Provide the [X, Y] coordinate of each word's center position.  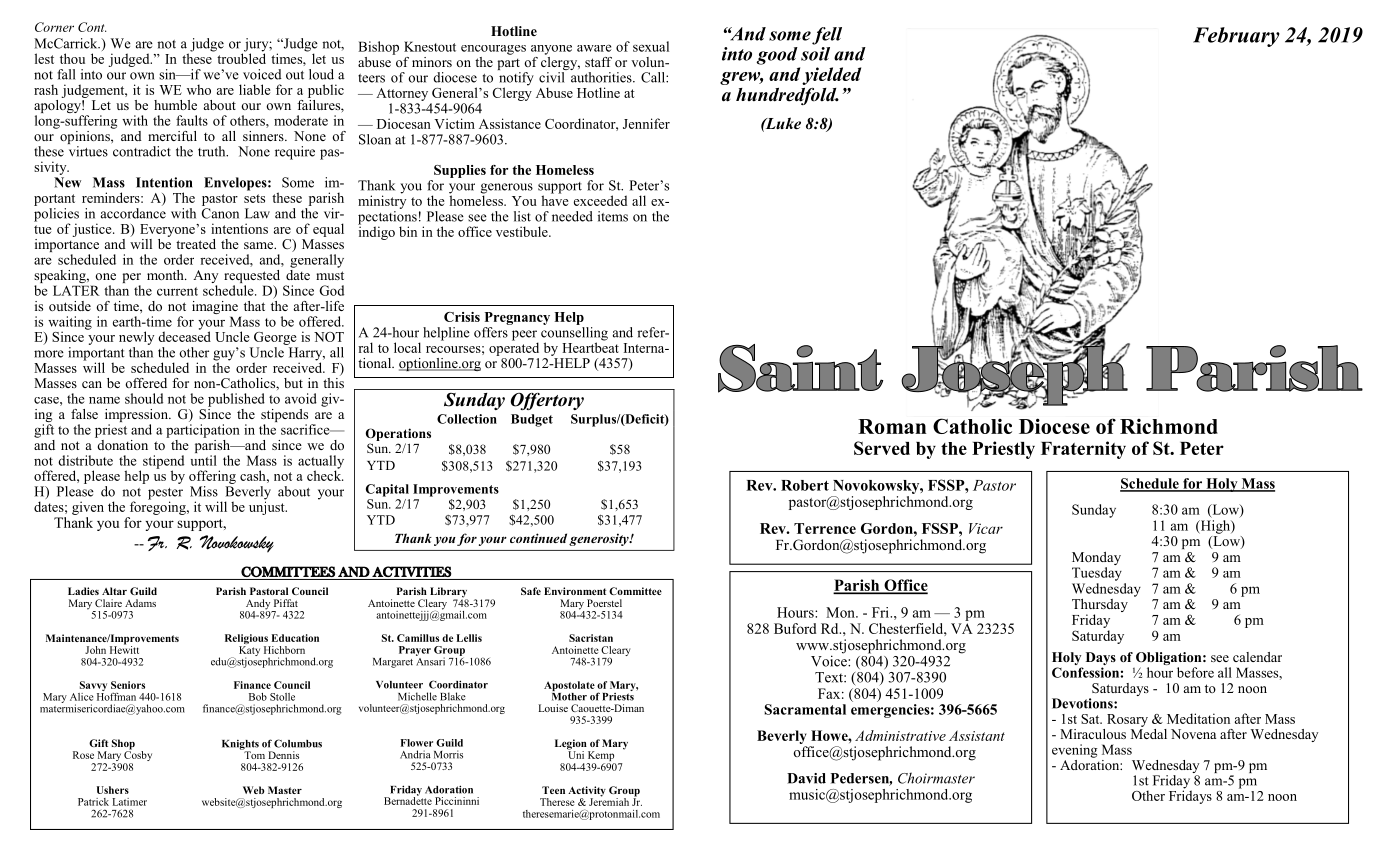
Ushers [113, 790]
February [1236, 37]
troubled [241, 57]
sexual [651, 46]
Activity [587, 792]
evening [1074, 751]
